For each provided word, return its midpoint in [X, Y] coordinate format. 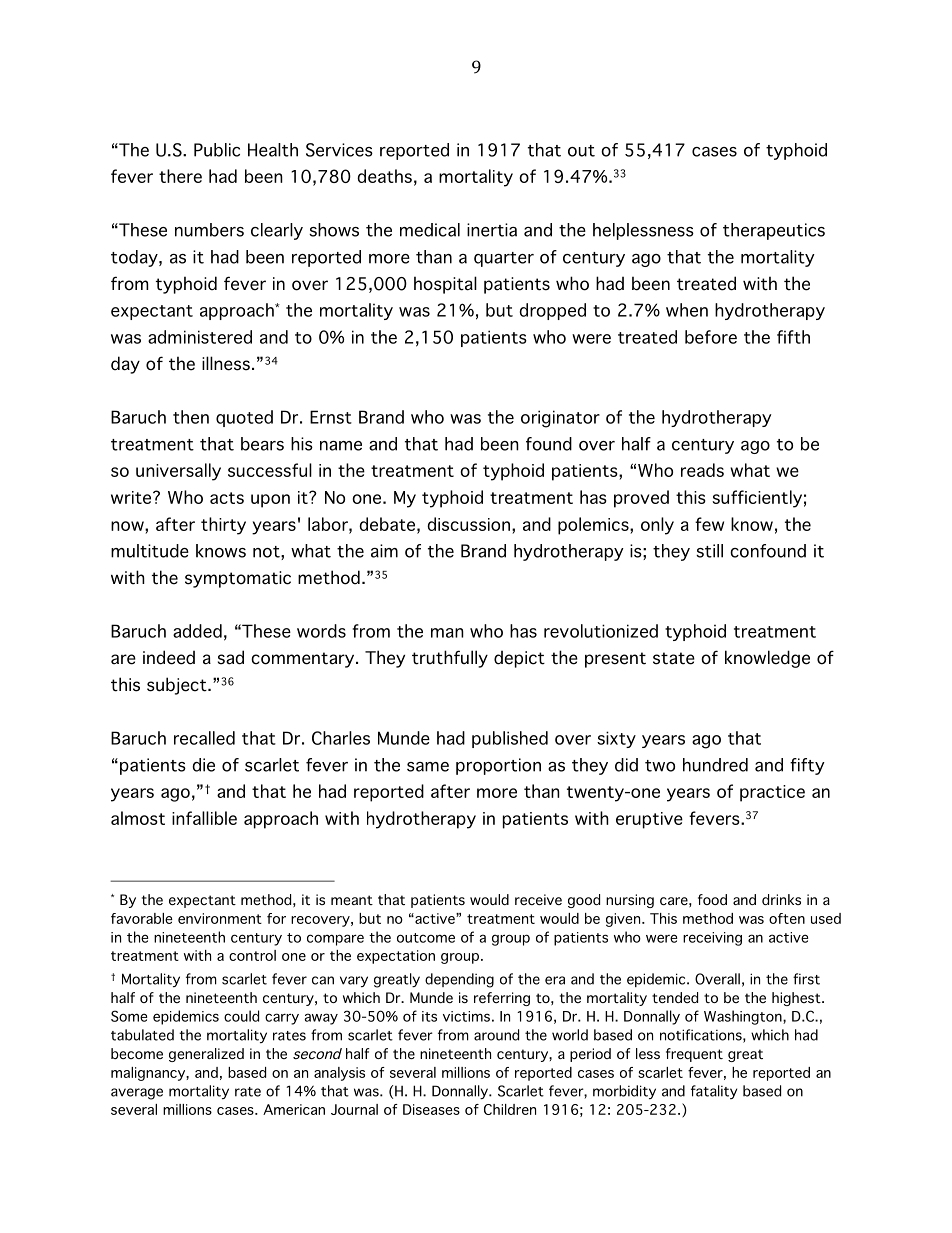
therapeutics [774, 231]
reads [702, 470]
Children [510, 1109]
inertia [492, 230]
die [203, 765]
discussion [468, 524]
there [180, 176]
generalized [206, 1055]
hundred [715, 765]
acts [227, 498]
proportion [498, 766]
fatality [714, 1092]
